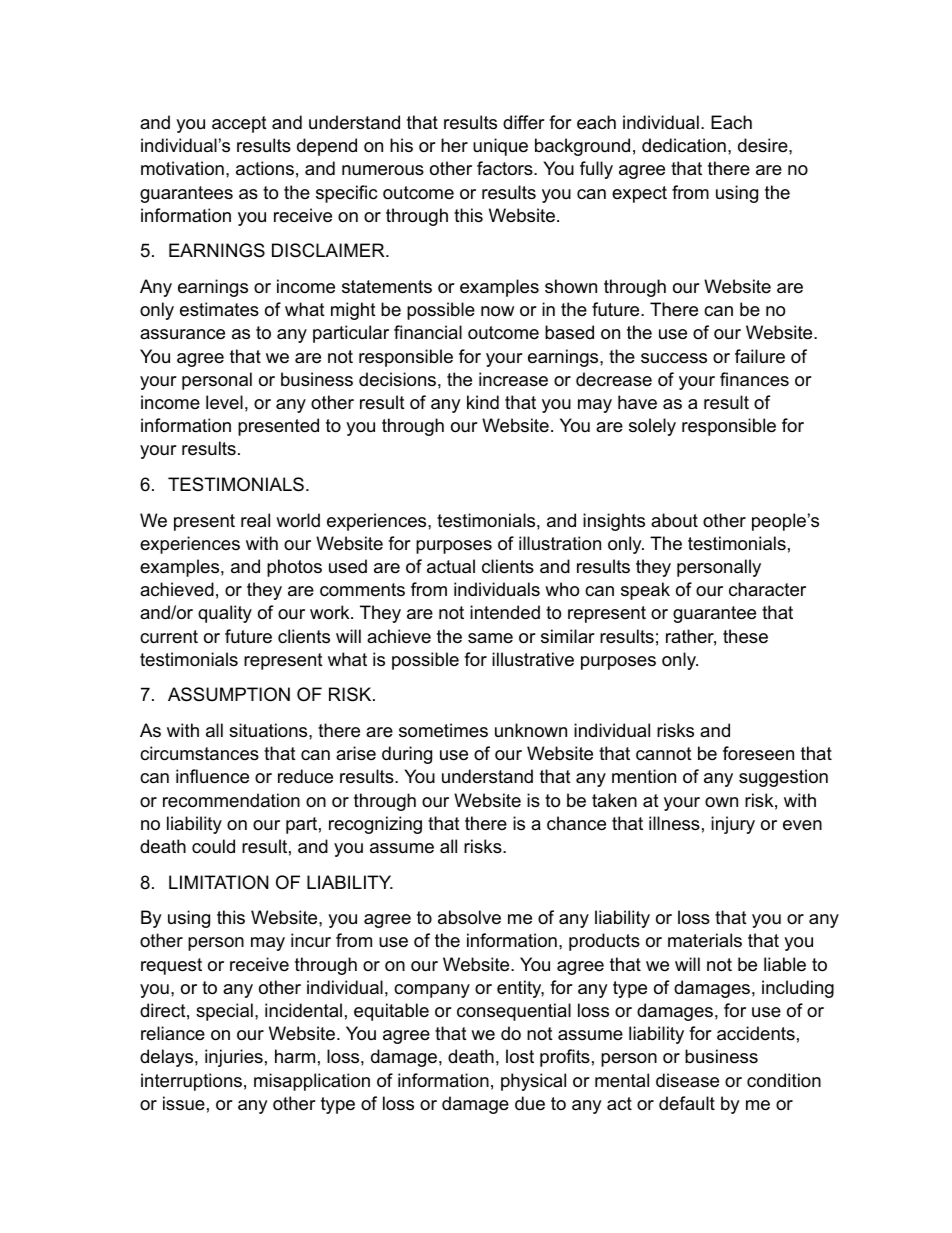  What do you see at coordinates (754, 379) in the screenshot?
I see `finances` at bounding box center [754, 379].
